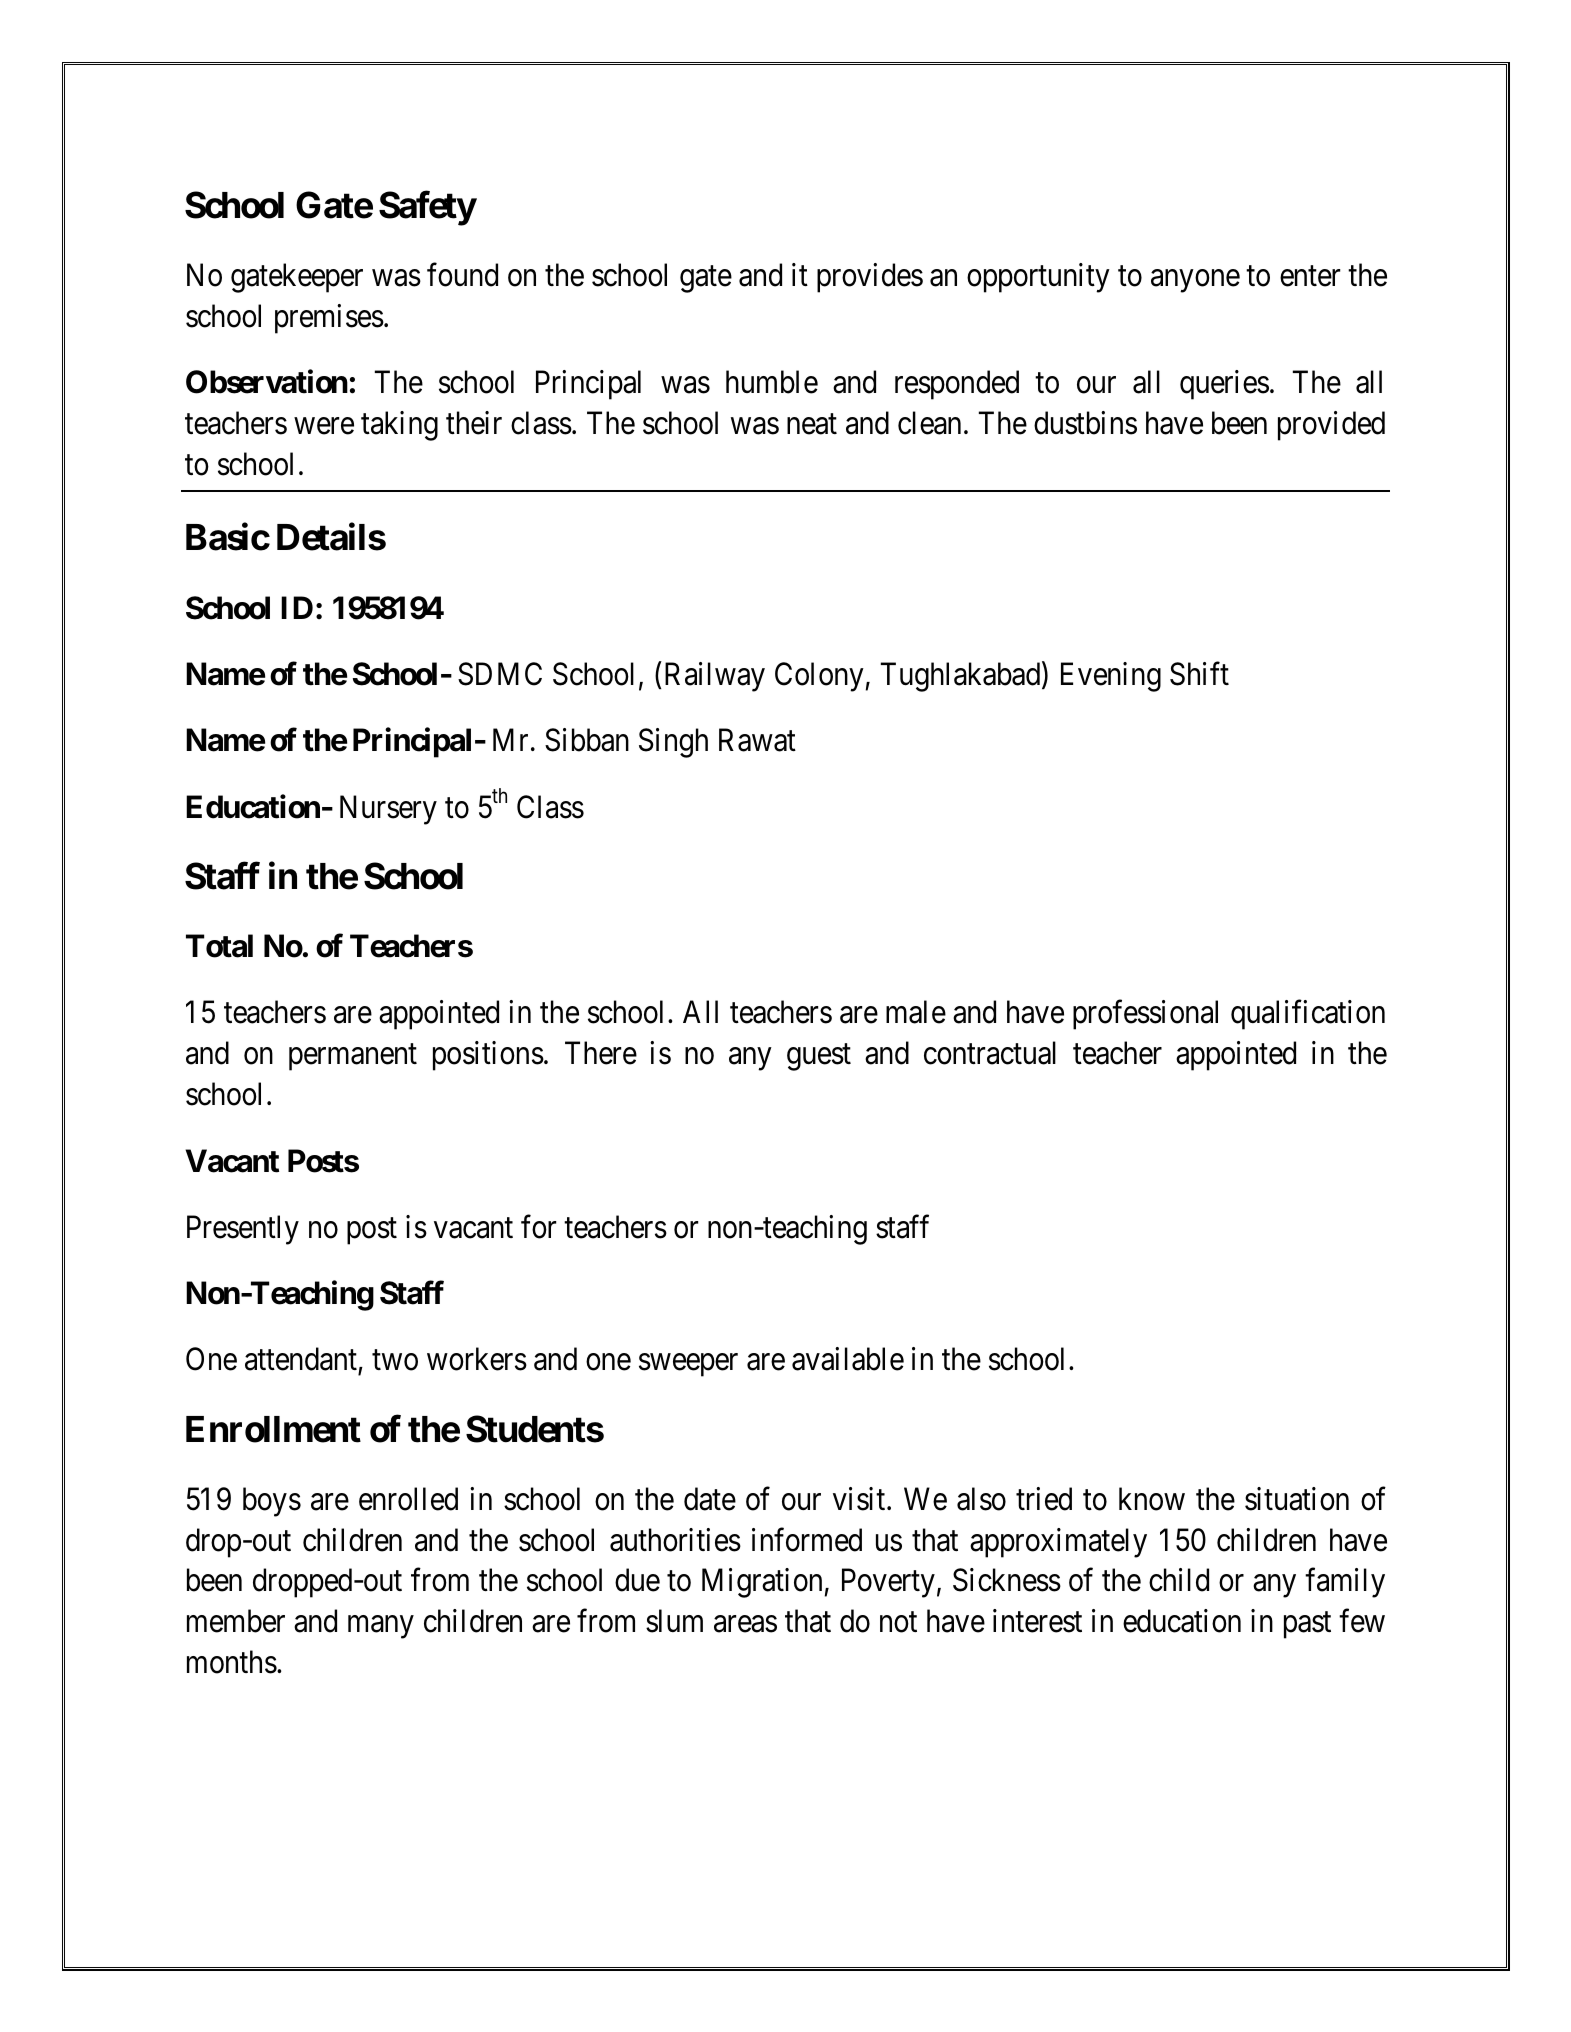 The height and width of the page is (2032, 1571). What do you see at coordinates (916, 1012) in the page?
I see `male` at bounding box center [916, 1012].
